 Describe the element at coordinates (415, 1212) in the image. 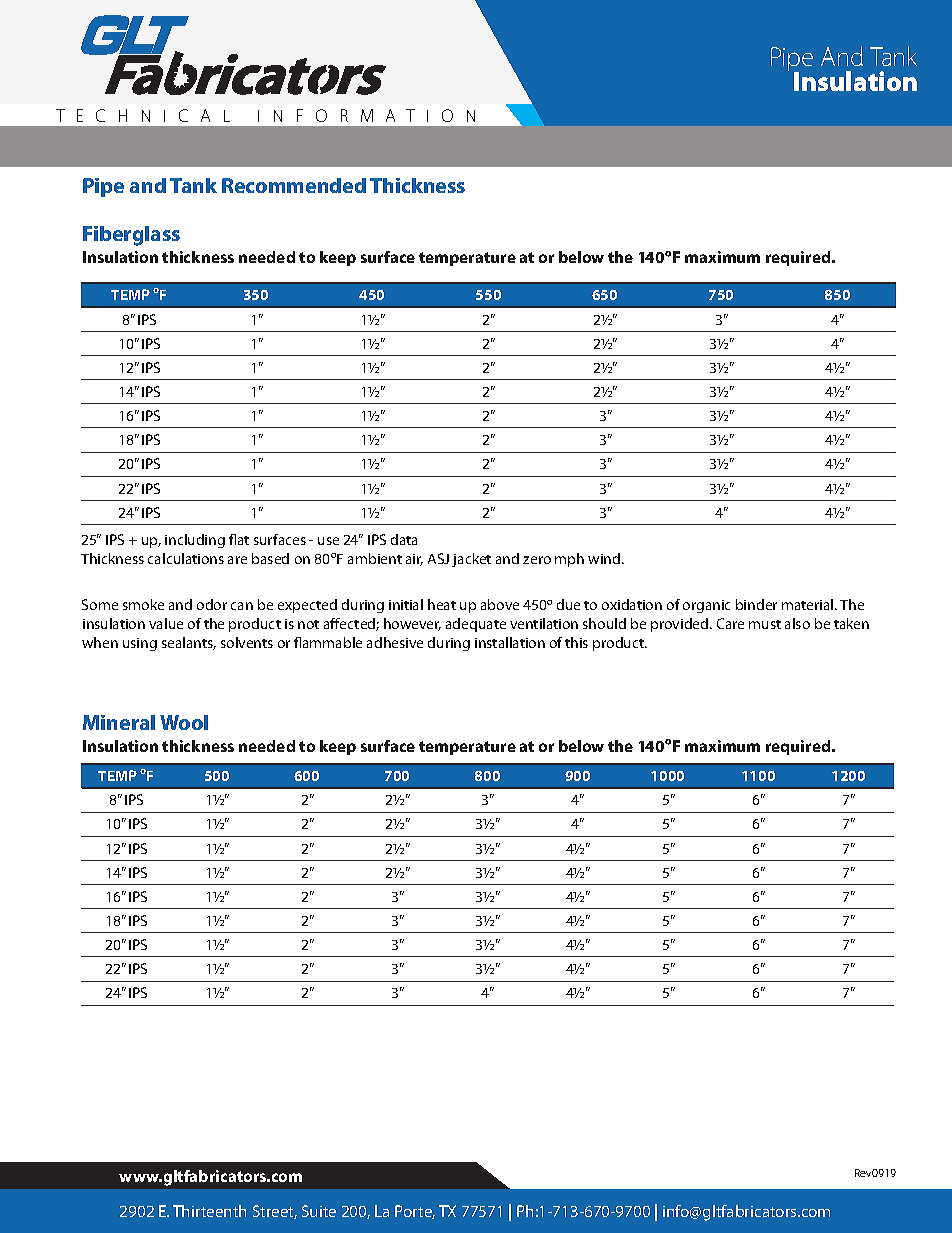

I see `Porte` at that location.
